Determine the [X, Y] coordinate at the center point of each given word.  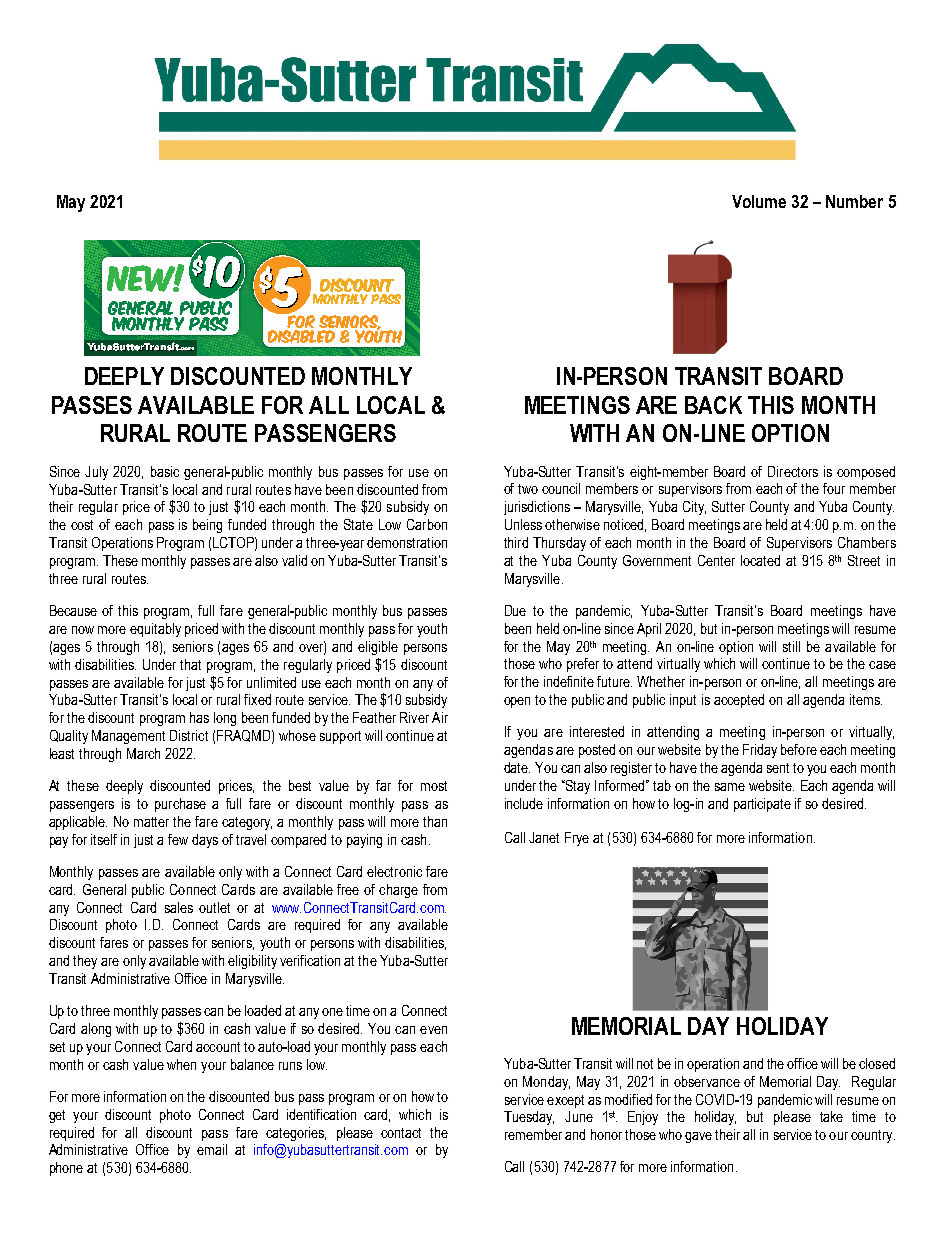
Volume [759, 201]
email [212, 1149]
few [178, 839]
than [435, 821]
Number [854, 201]
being [207, 526]
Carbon [427, 524]
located [760, 560]
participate [762, 805]
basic [165, 471]
